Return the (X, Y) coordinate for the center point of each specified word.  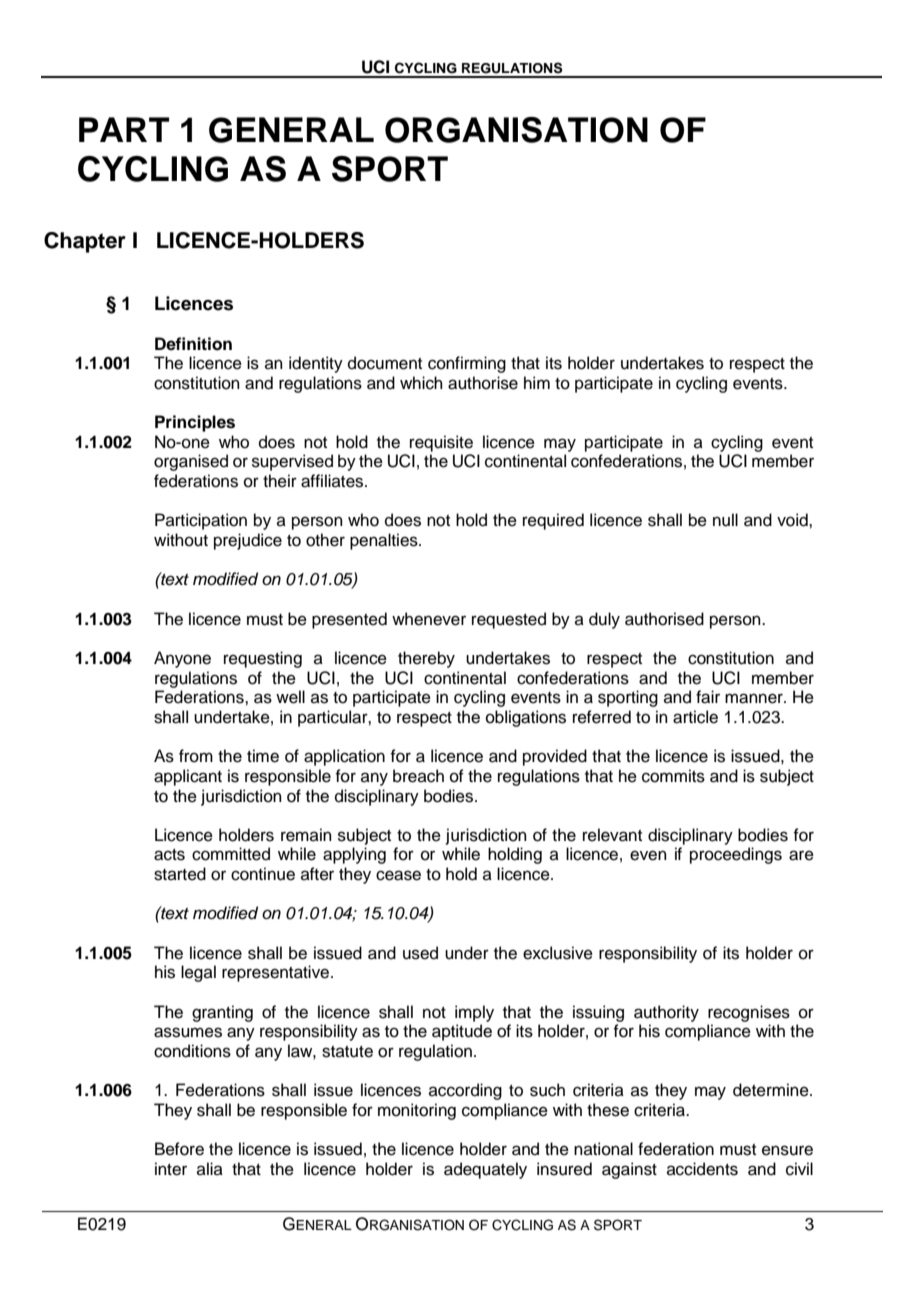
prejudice (248, 541)
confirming (467, 364)
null (725, 520)
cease (398, 875)
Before (179, 1149)
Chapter (85, 242)
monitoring (417, 1111)
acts (169, 855)
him (537, 382)
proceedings (736, 855)
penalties (385, 541)
